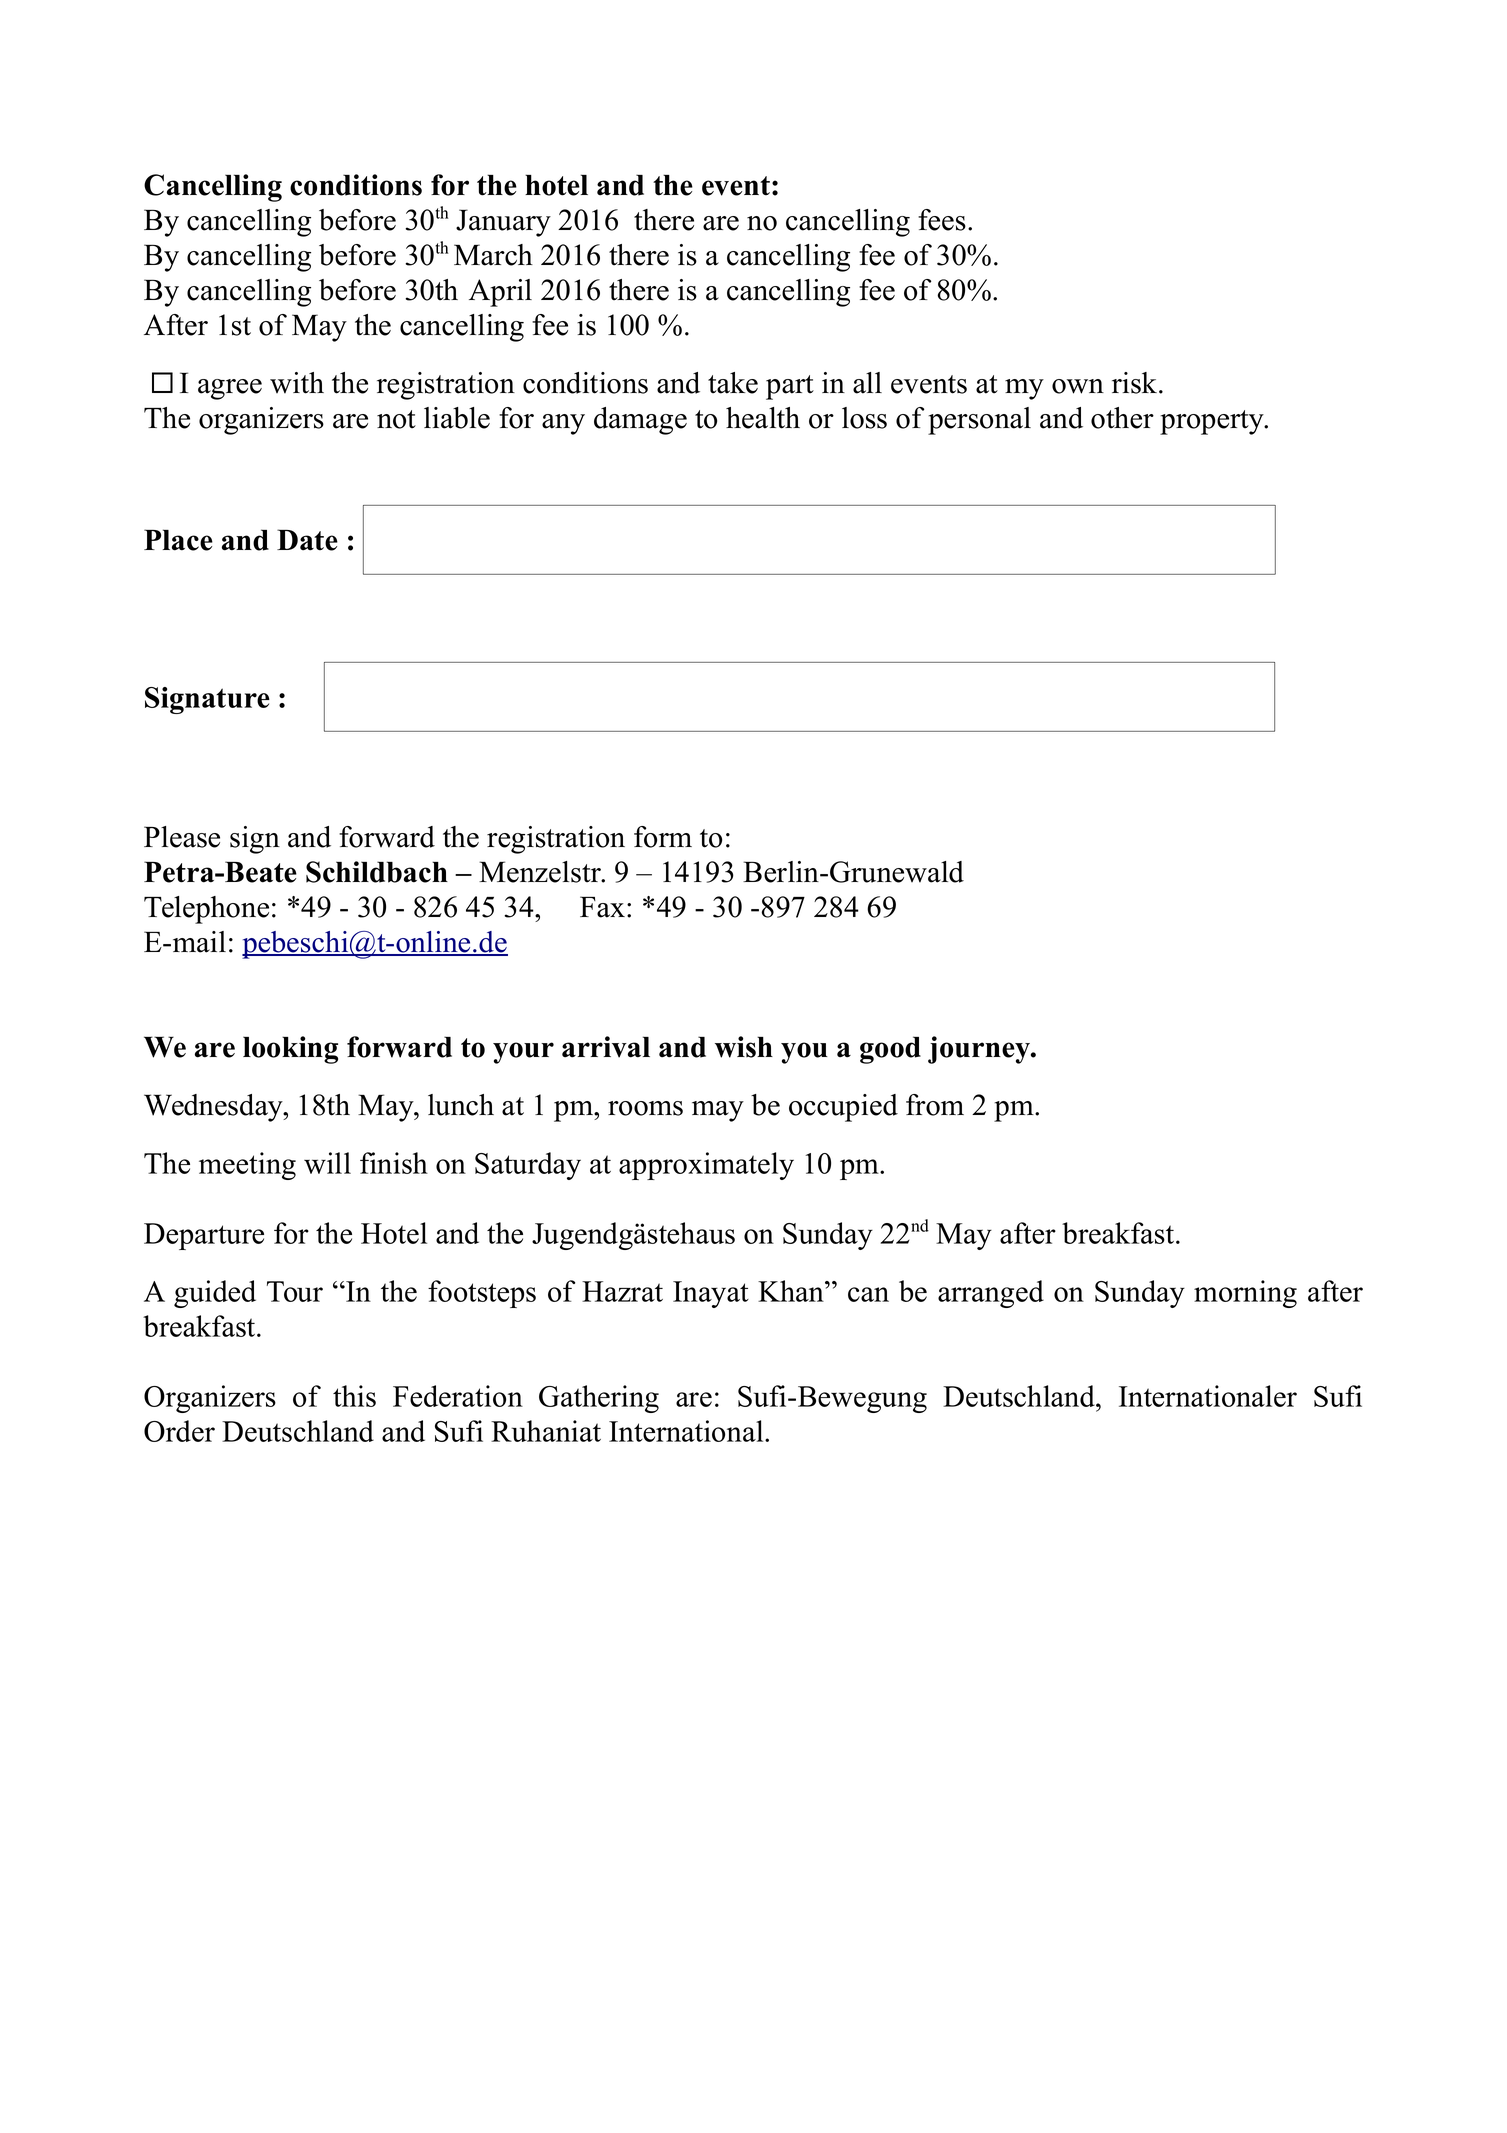  What do you see at coordinates (503, 223) in the image?
I see `January` at bounding box center [503, 223].
